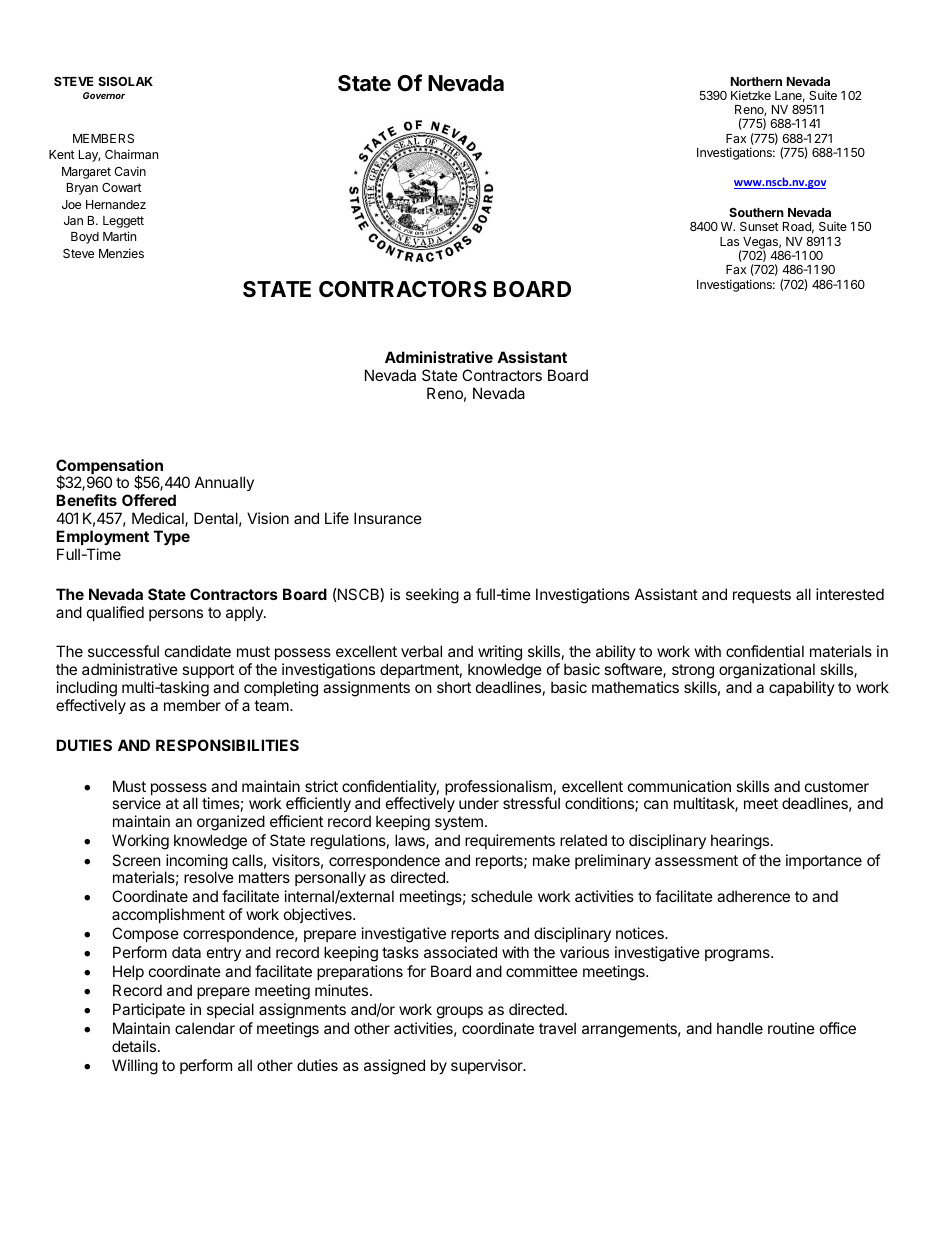 The image size is (952, 1233). I want to click on Northern, so click(756, 81).
